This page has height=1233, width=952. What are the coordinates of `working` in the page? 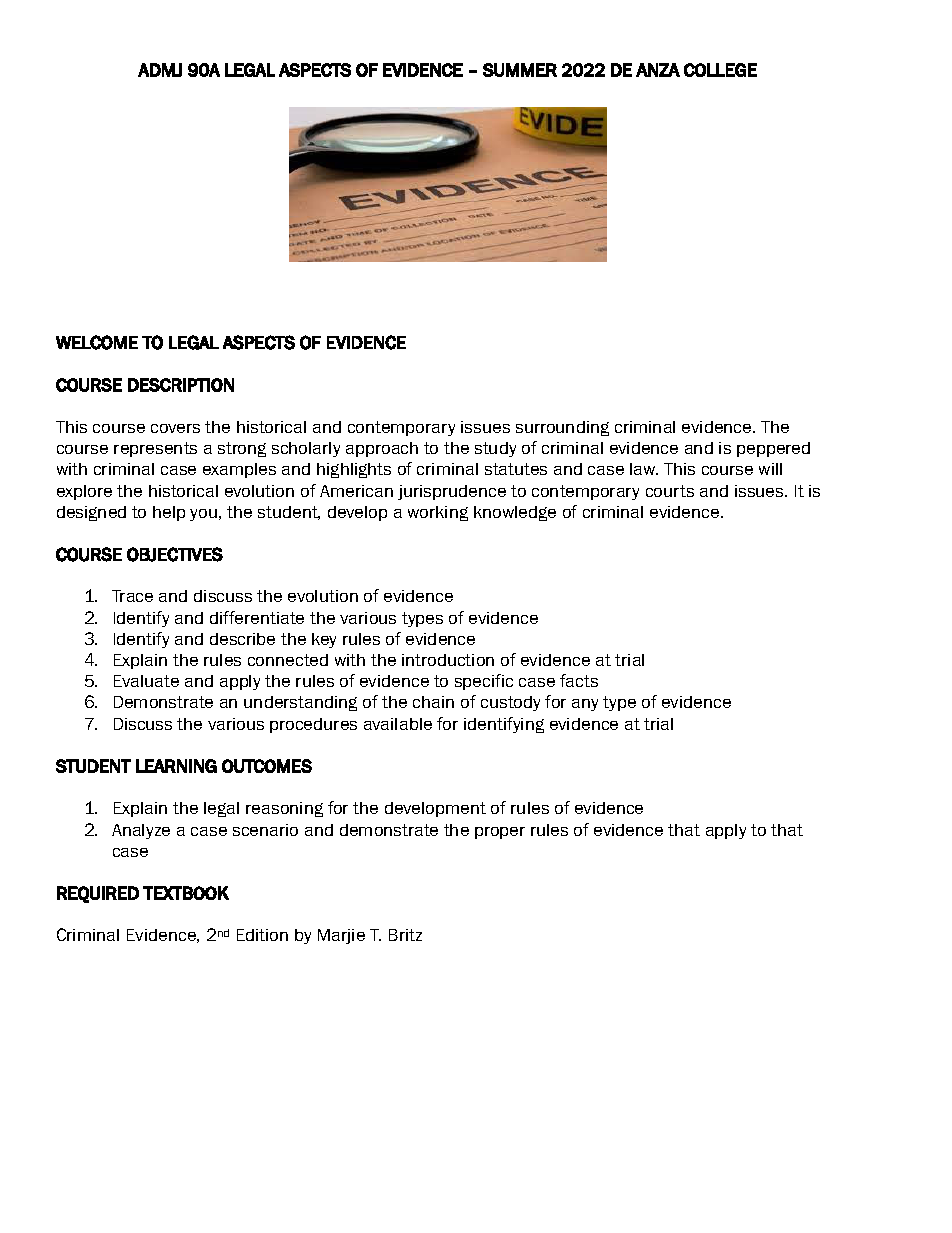 It's located at (438, 513).
